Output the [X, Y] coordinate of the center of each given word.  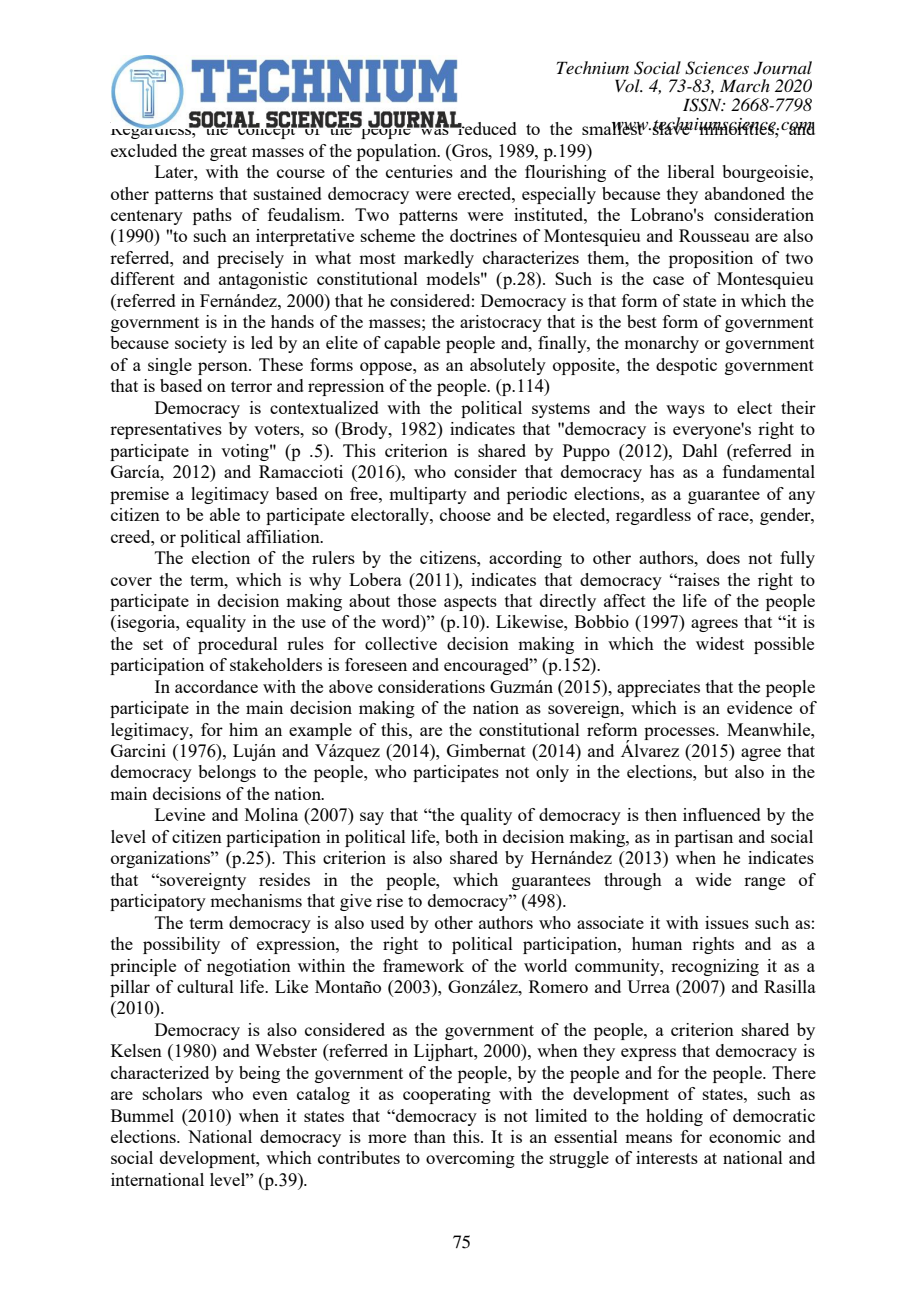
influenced [722, 814]
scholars [172, 1093]
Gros [470, 150]
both [461, 836]
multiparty [428, 495]
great [228, 153]
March [745, 85]
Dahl [700, 450]
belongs [227, 773]
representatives [166, 430]
